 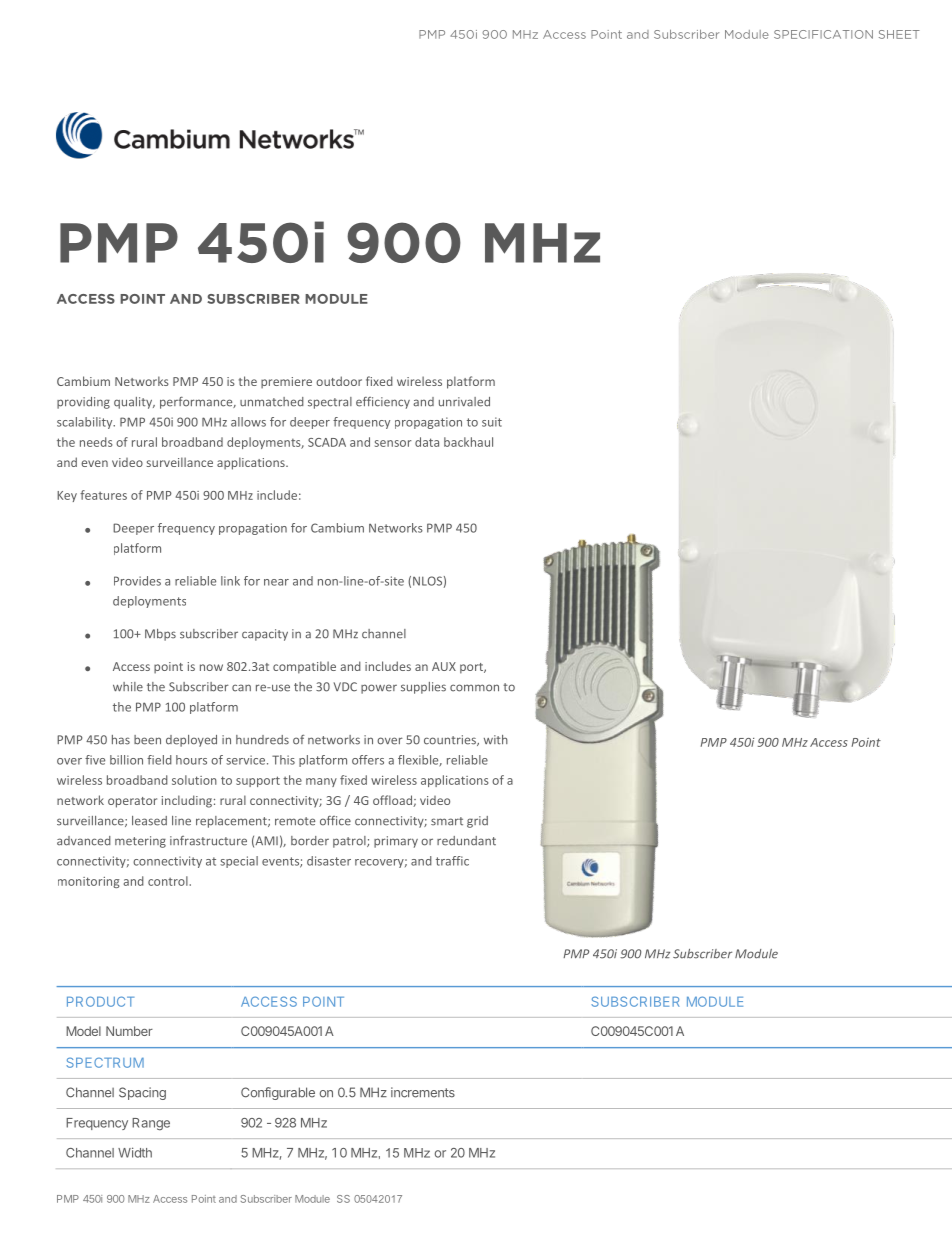 I want to click on premiere, so click(x=286, y=383).
